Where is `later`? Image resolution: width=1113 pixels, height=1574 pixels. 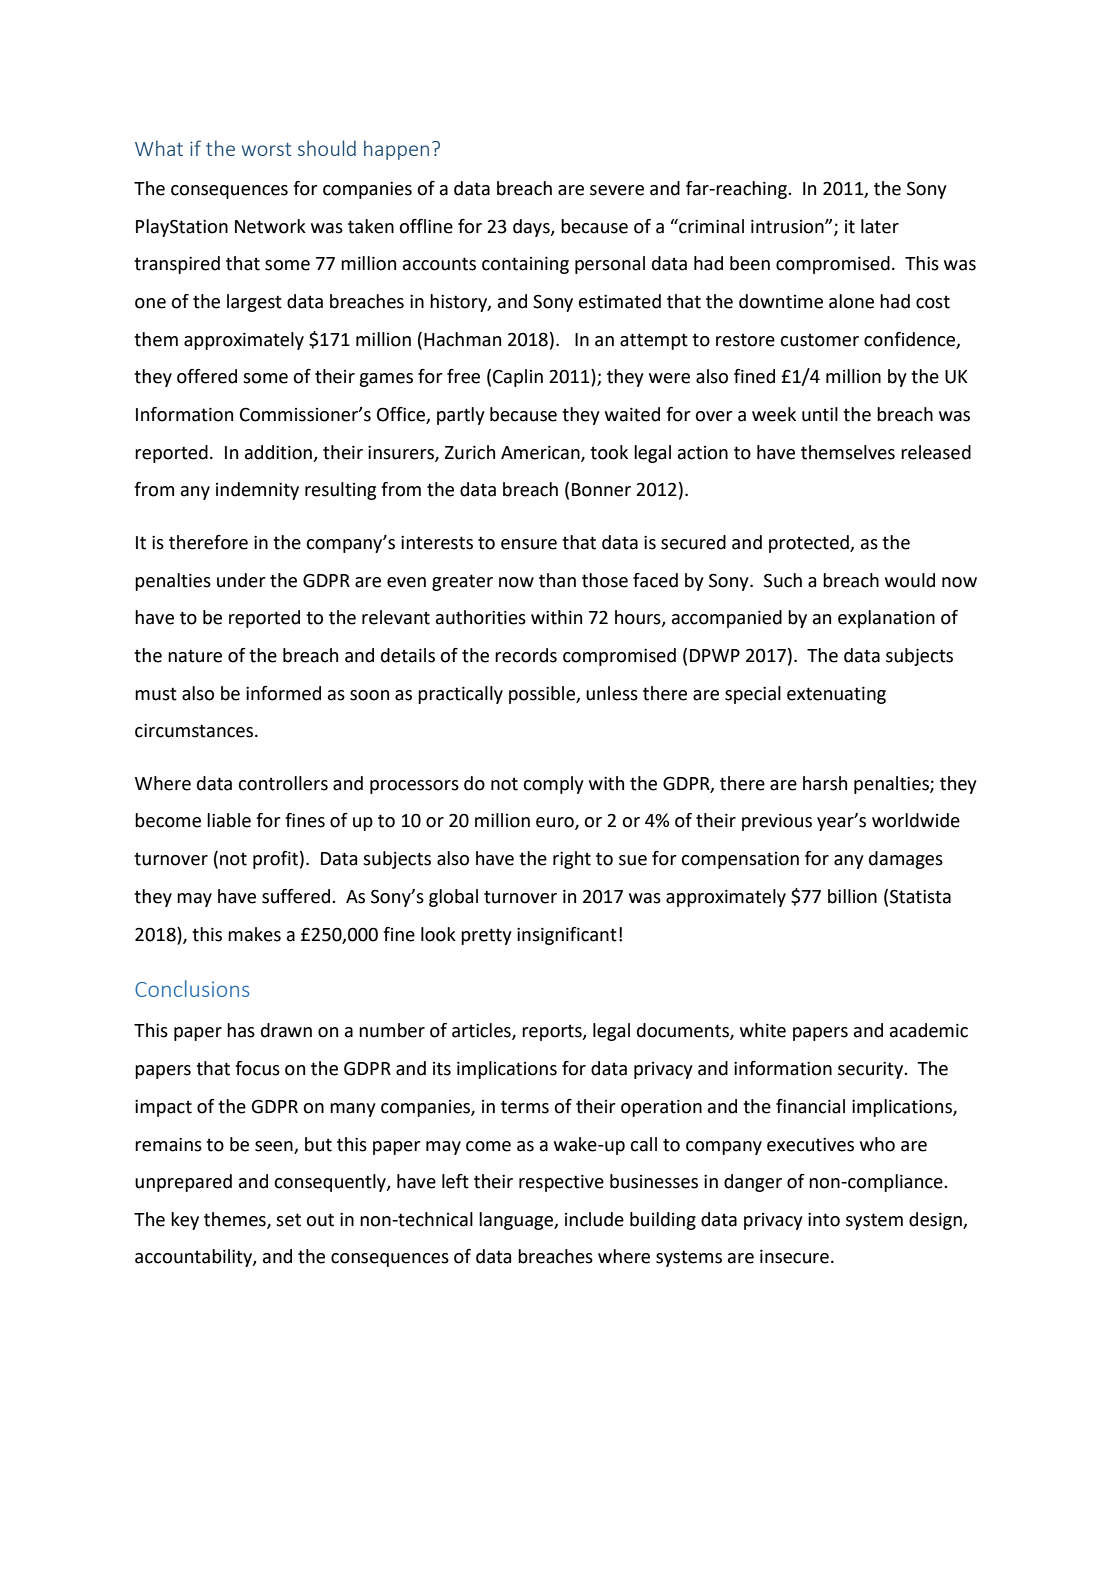
later is located at coordinates (880, 226).
